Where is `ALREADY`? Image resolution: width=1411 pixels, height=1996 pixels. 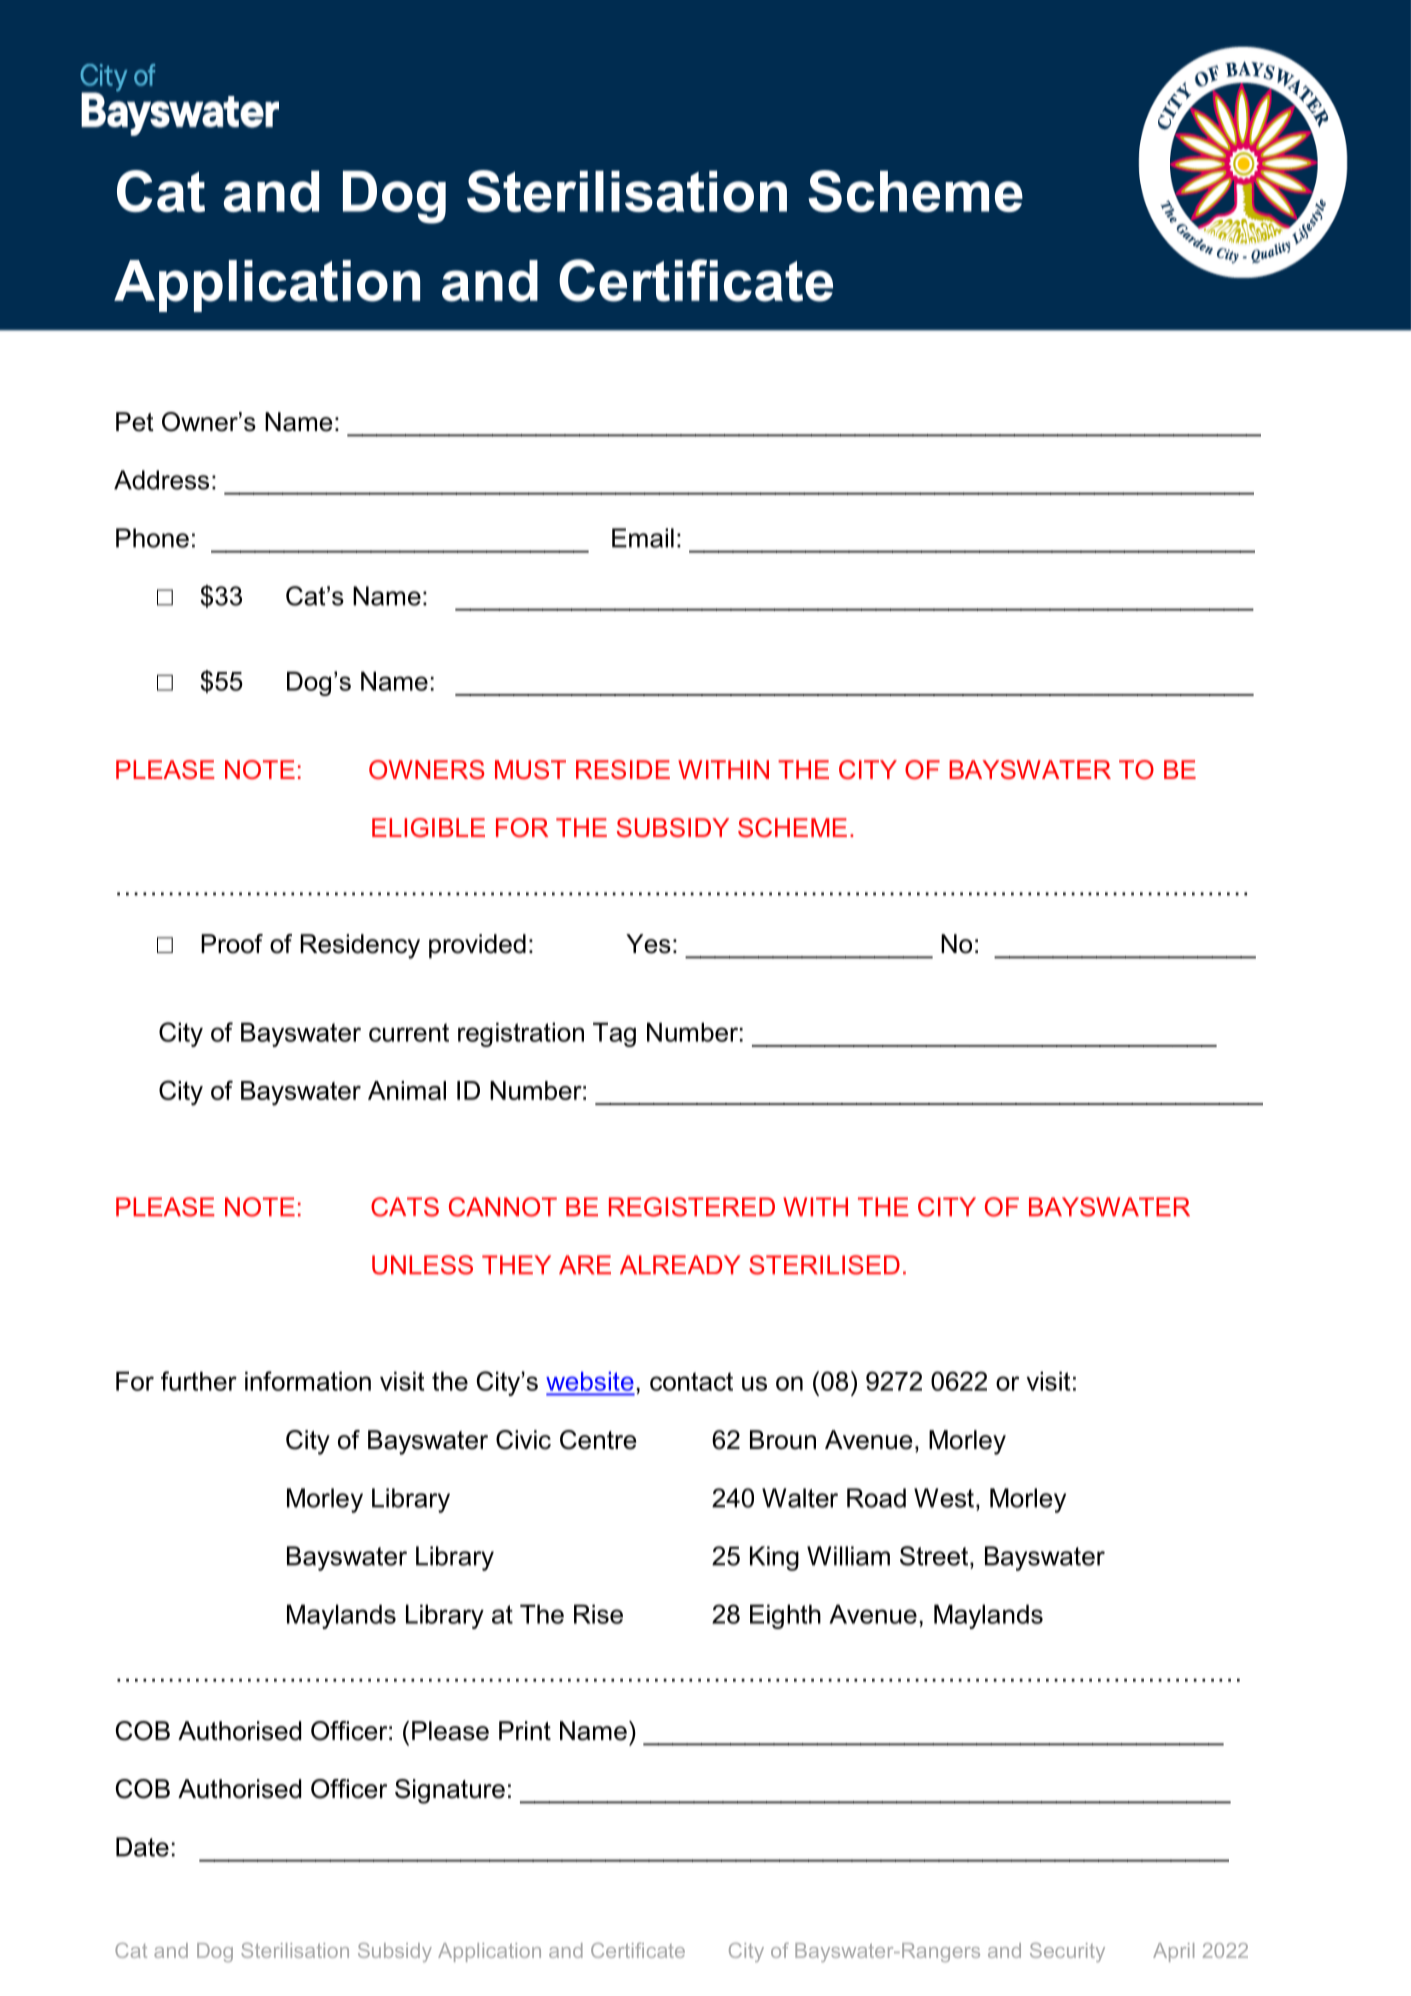 ALREADY is located at coordinates (680, 1264).
